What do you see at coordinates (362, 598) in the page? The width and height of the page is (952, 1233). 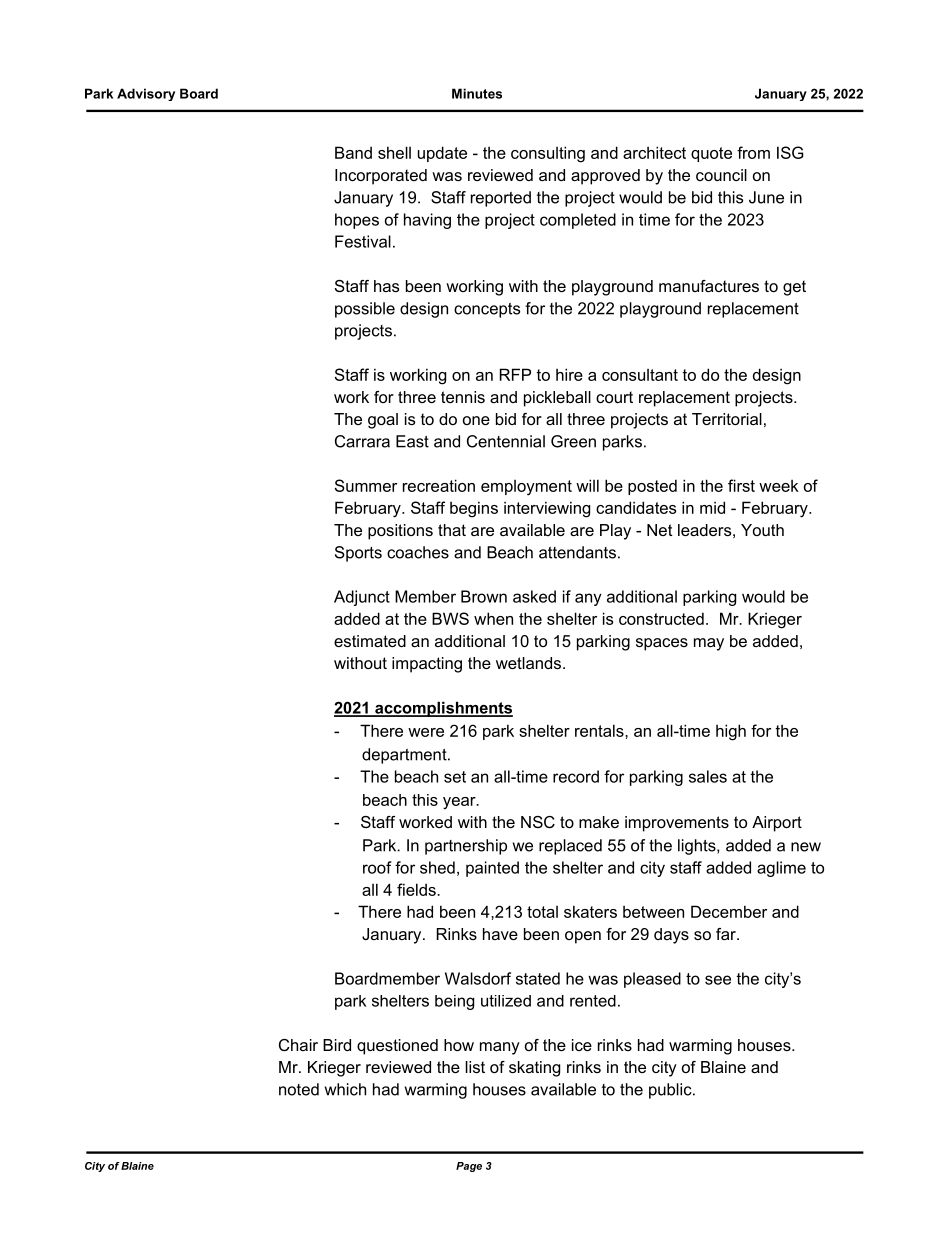 I see `Adjunct` at bounding box center [362, 598].
